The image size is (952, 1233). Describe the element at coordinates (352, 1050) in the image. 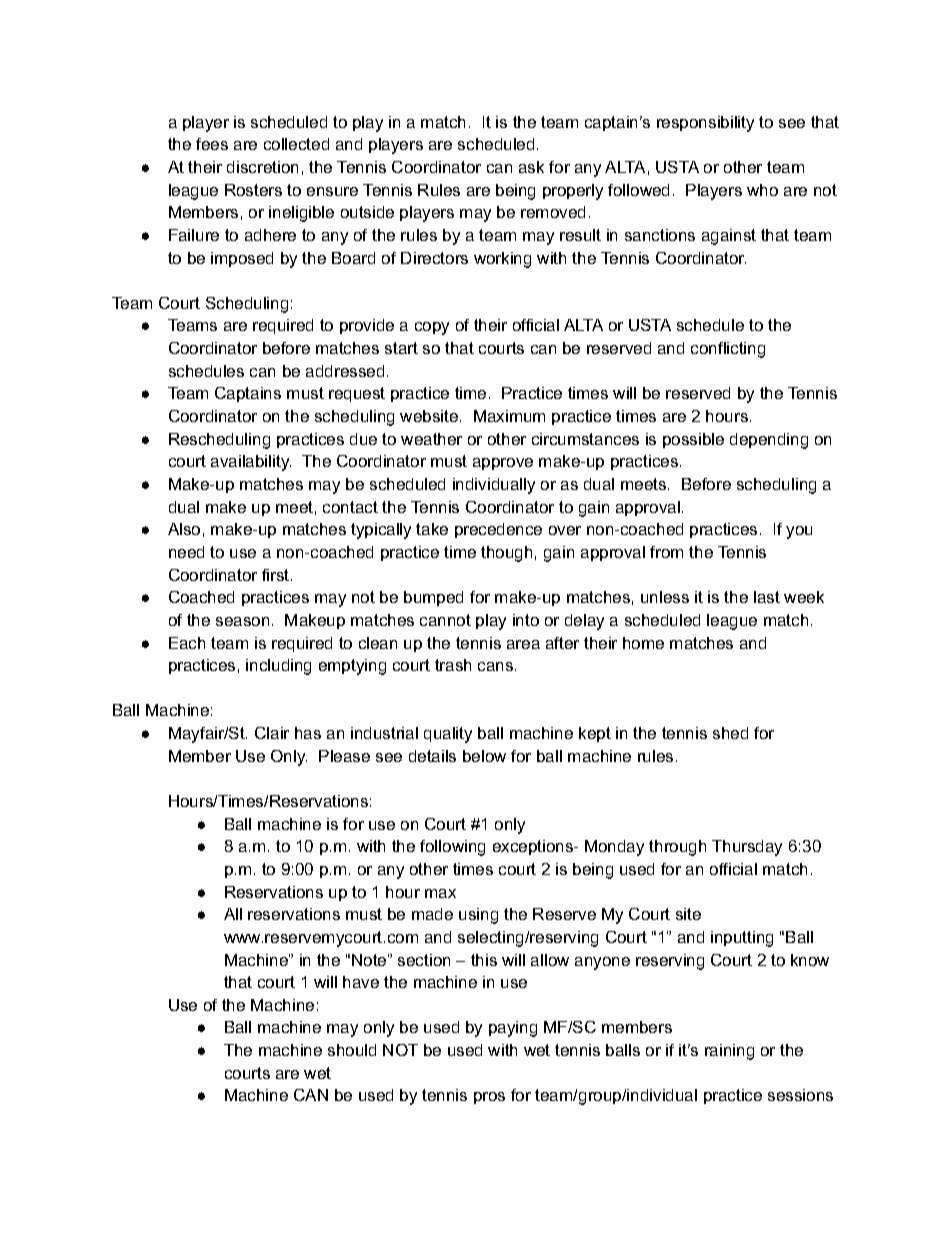

I see `should` at that location.
